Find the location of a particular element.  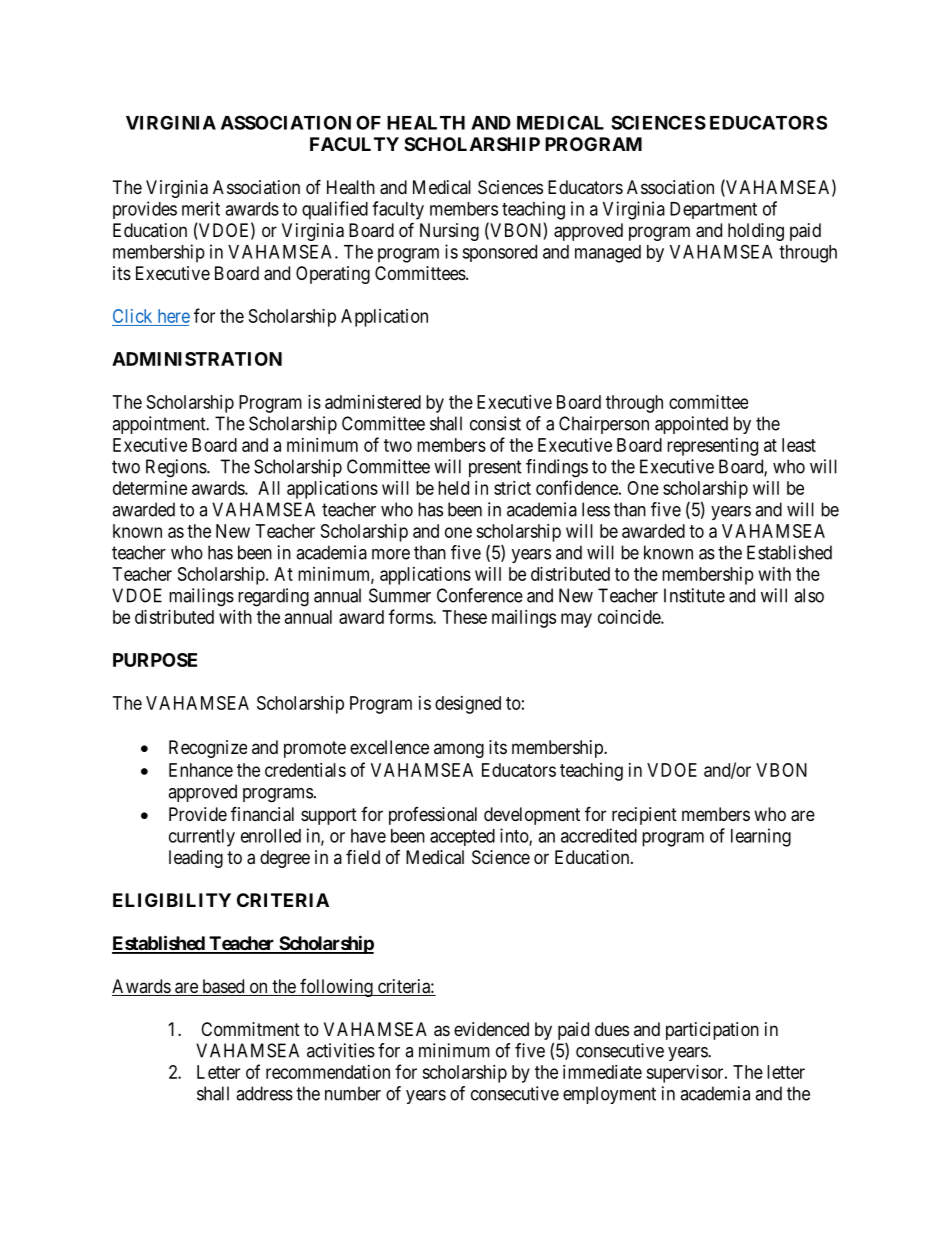

address is located at coordinates (264, 1093).
